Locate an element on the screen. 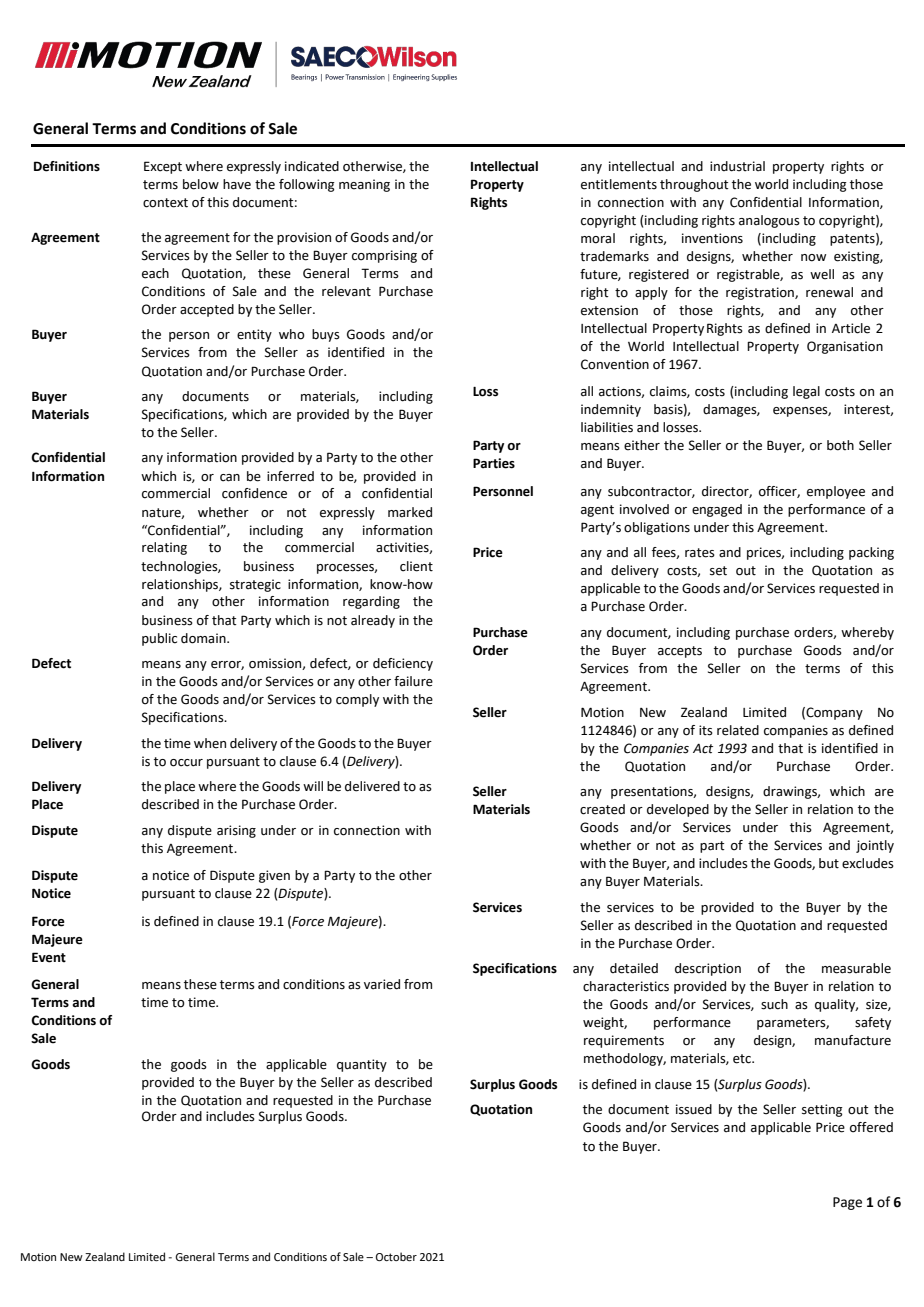  context is located at coordinates (165, 203).
